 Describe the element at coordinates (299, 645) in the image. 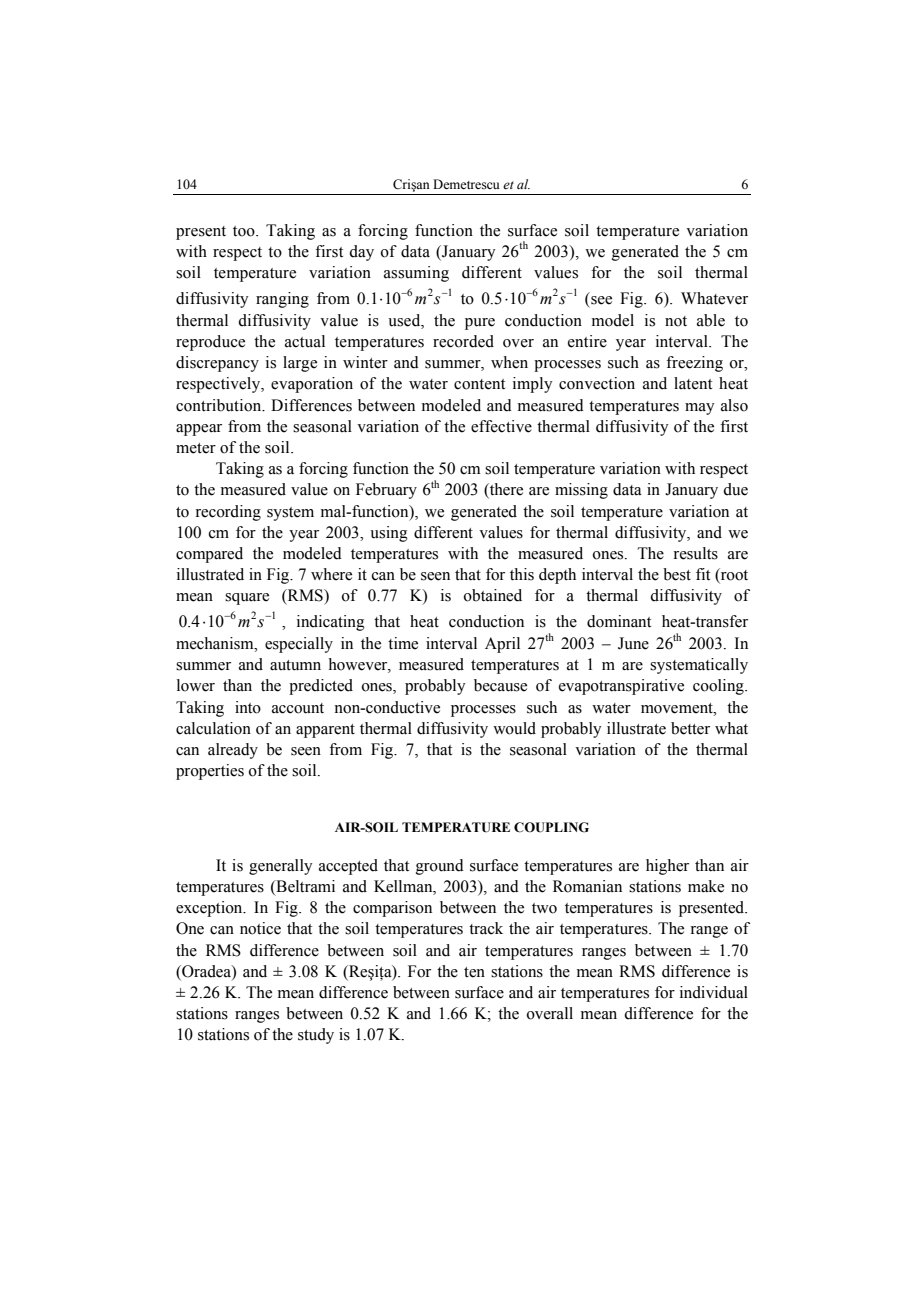

I see `especially` at that location.
